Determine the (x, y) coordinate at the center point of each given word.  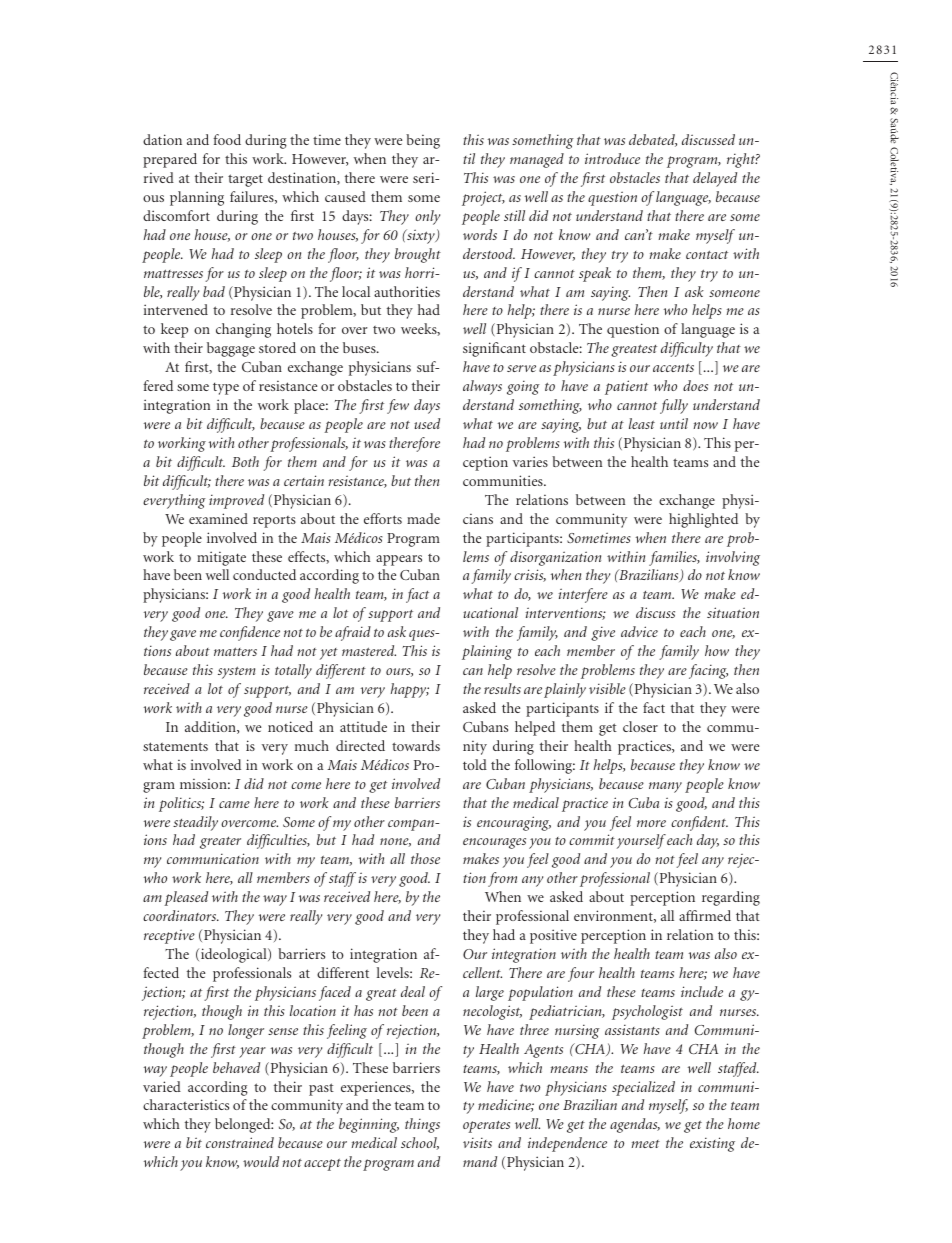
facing (708, 671)
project (483, 198)
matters (235, 651)
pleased (186, 898)
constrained (240, 1142)
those (425, 858)
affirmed (705, 915)
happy (410, 690)
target (245, 180)
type (226, 388)
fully (674, 406)
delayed (715, 179)
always (482, 387)
